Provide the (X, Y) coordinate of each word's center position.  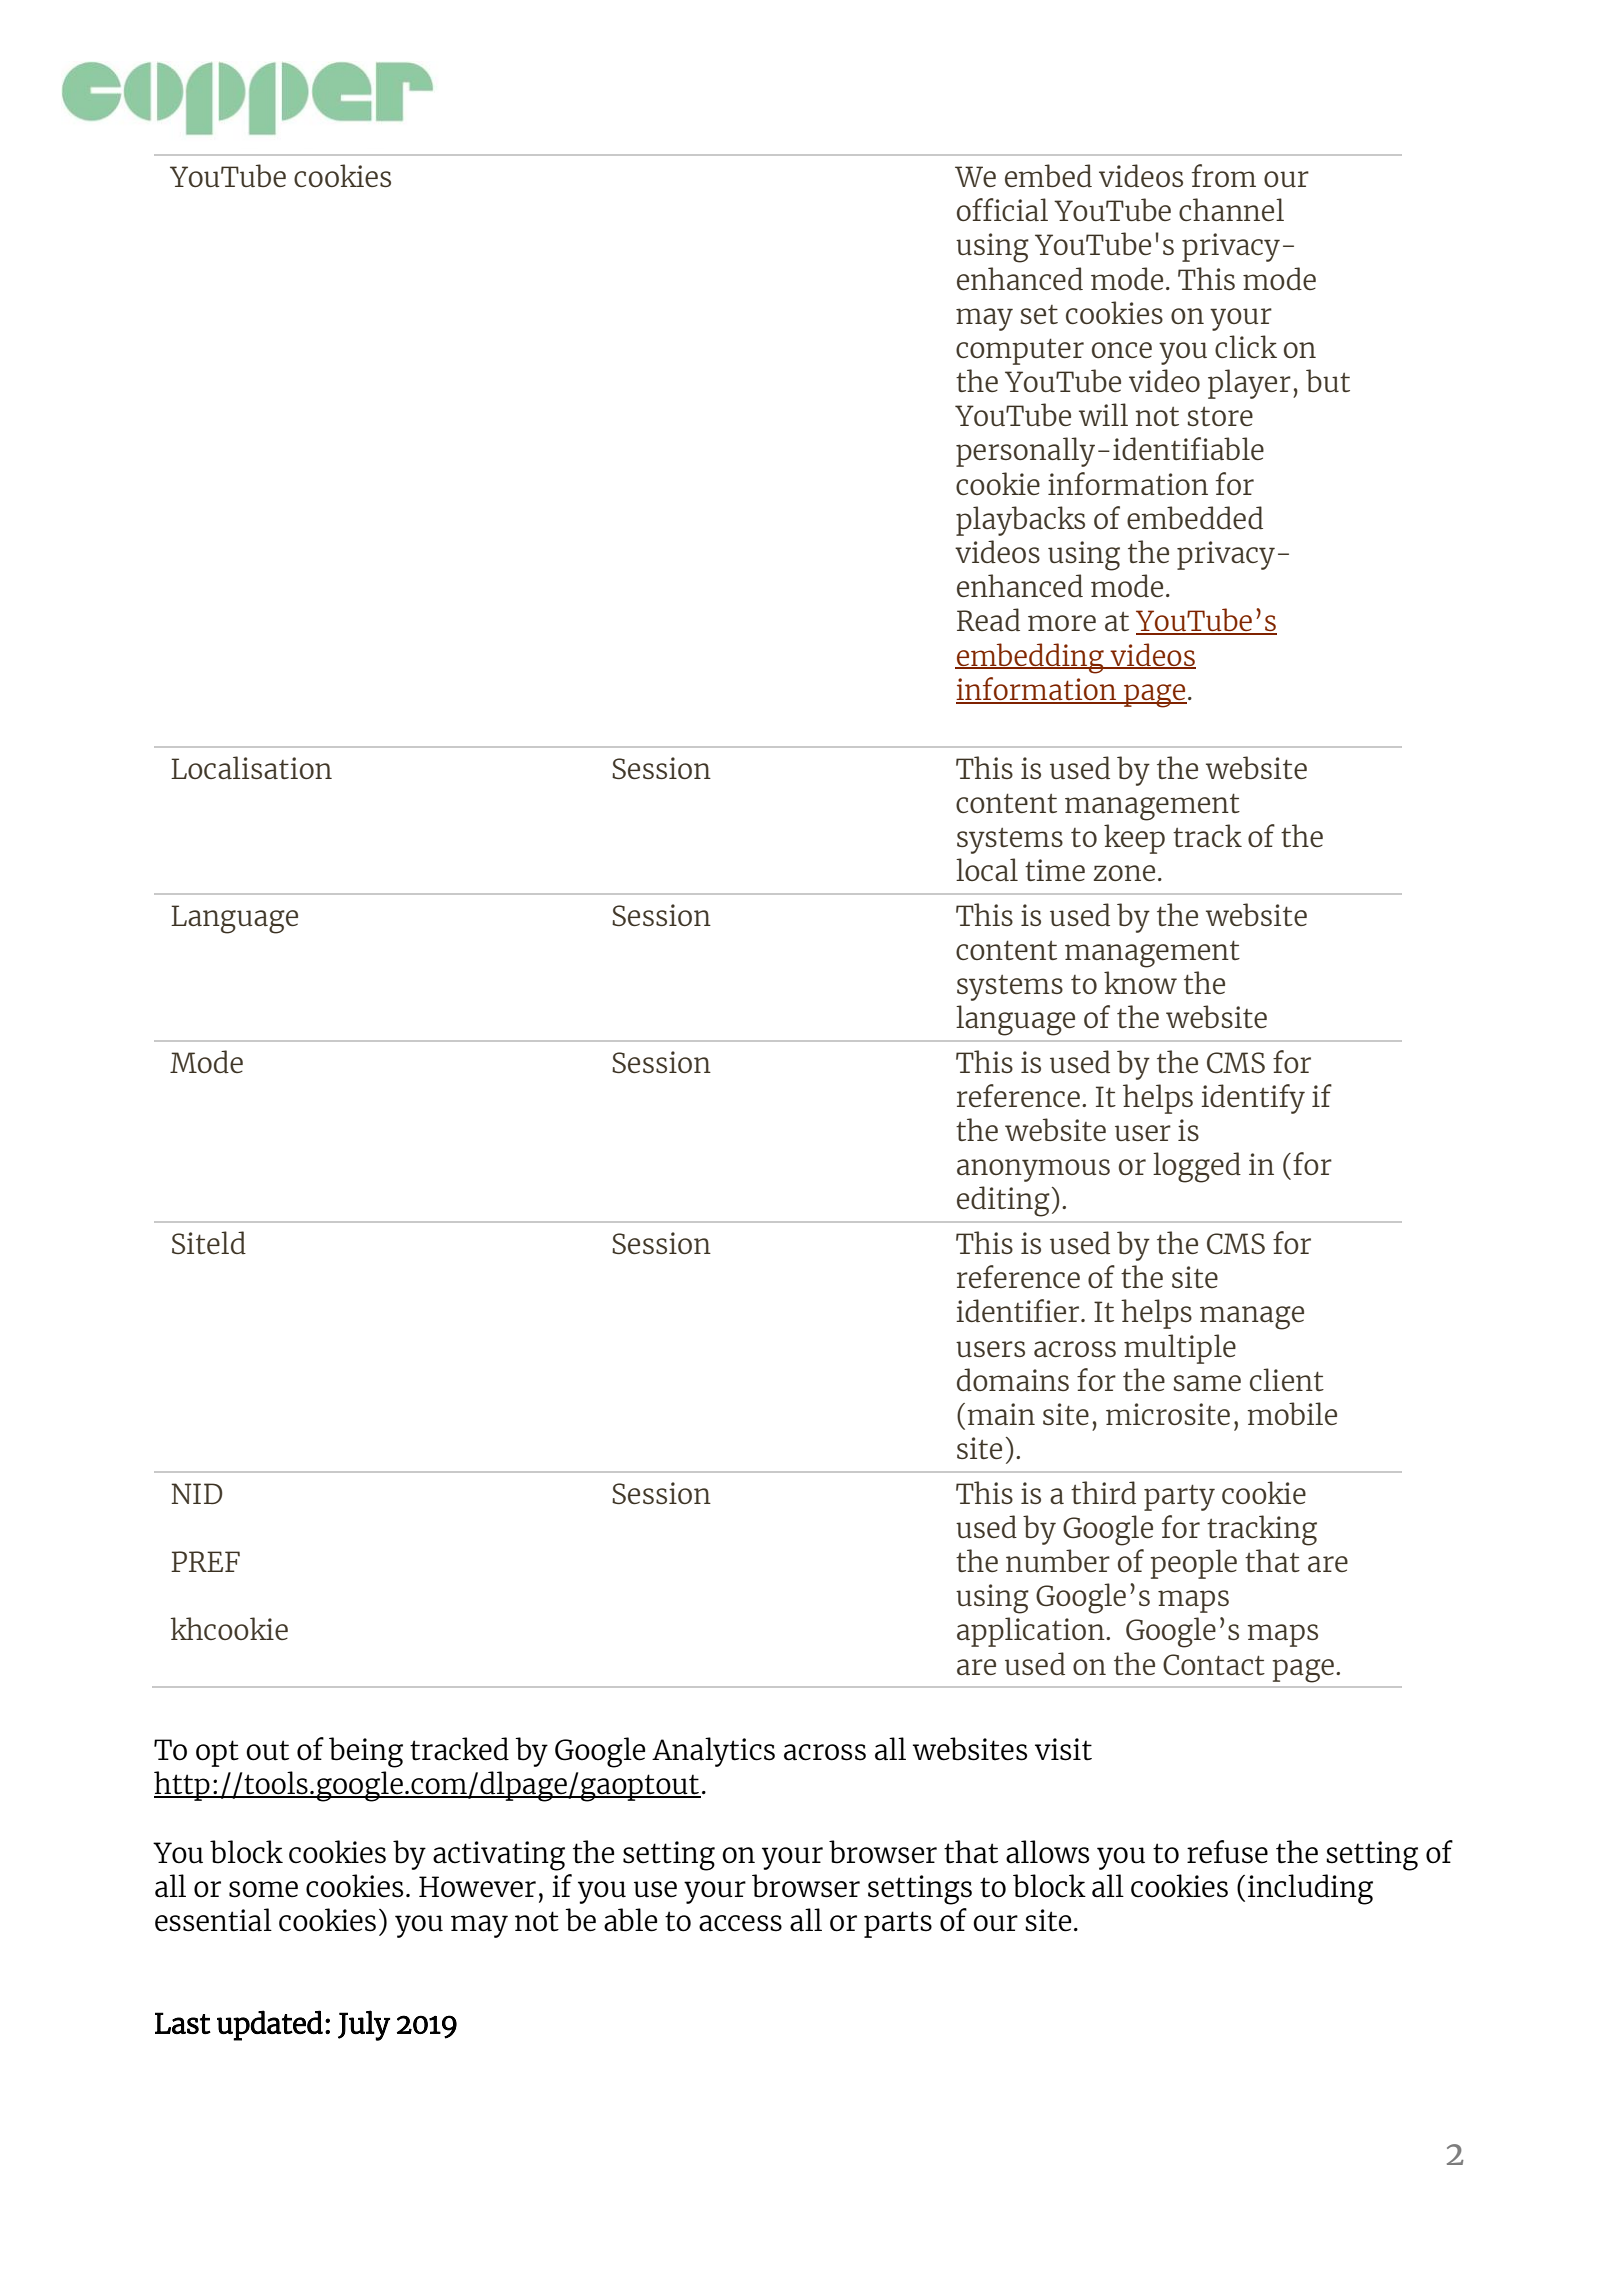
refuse (1227, 1852)
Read (988, 619)
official (1002, 209)
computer (1020, 351)
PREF (205, 1561)
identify (1253, 1099)
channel (1231, 209)
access (740, 1923)
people (1193, 1564)
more (1062, 623)
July (364, 2025)
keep (1134, 839)
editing (1003, 1201)
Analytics (713, 1752)
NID (197, 1493)
